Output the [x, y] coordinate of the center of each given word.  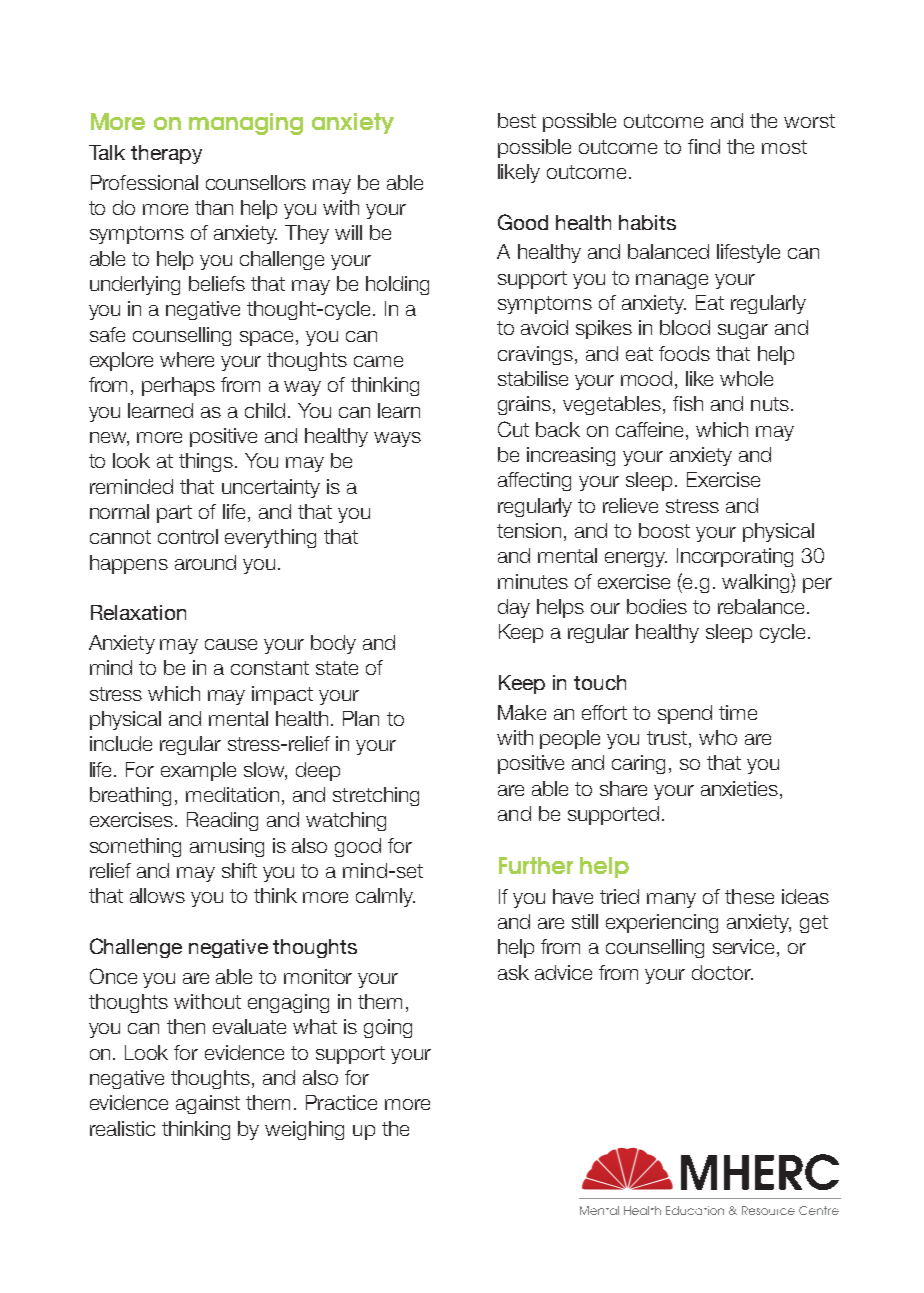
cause [231, 644]
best [517, 120]
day [514, 608]
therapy [166, 154]
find [704, 146]
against [208, 1104]
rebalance [761, 606]
